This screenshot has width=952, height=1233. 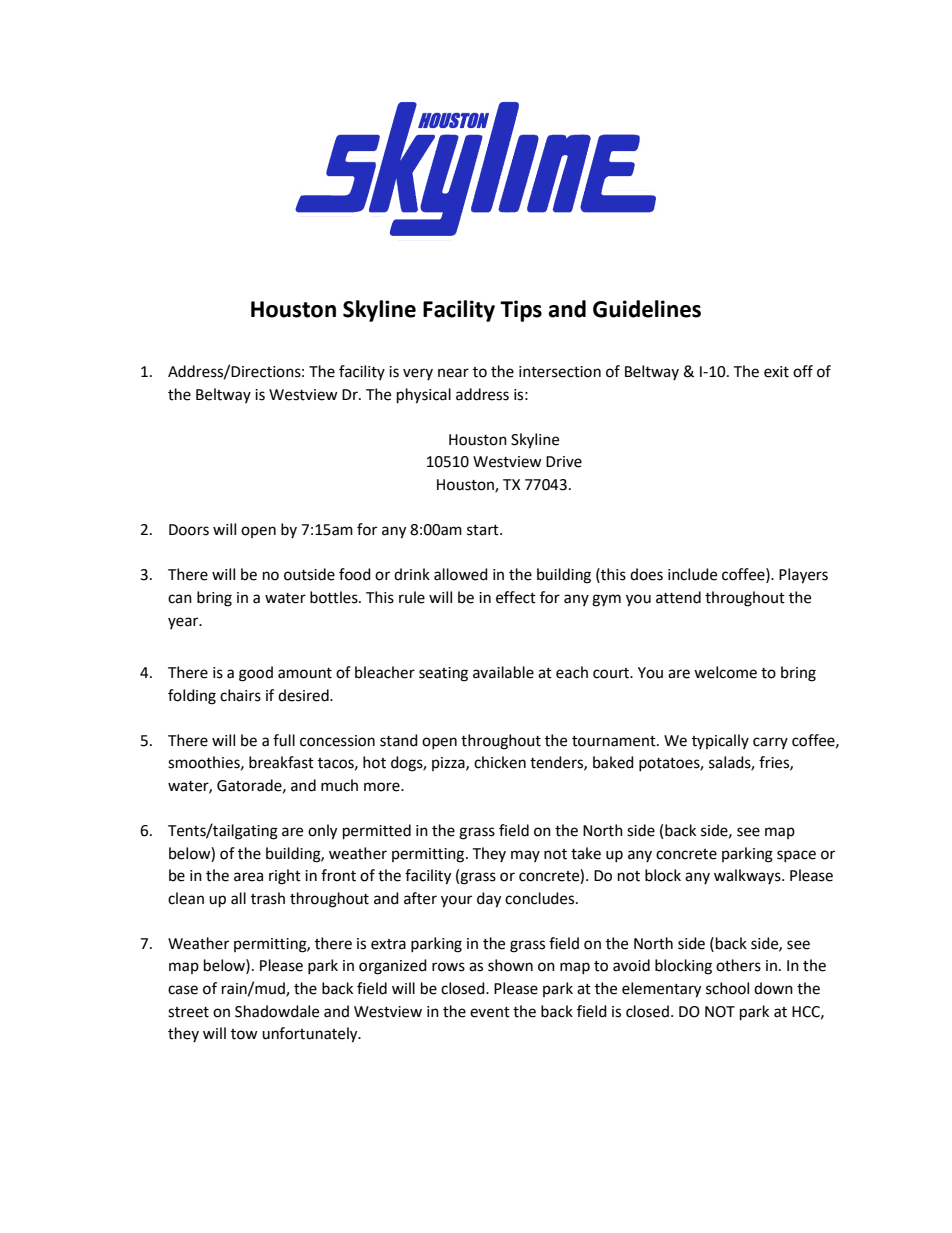 I want to click on include, so click(x=692, y=574).
